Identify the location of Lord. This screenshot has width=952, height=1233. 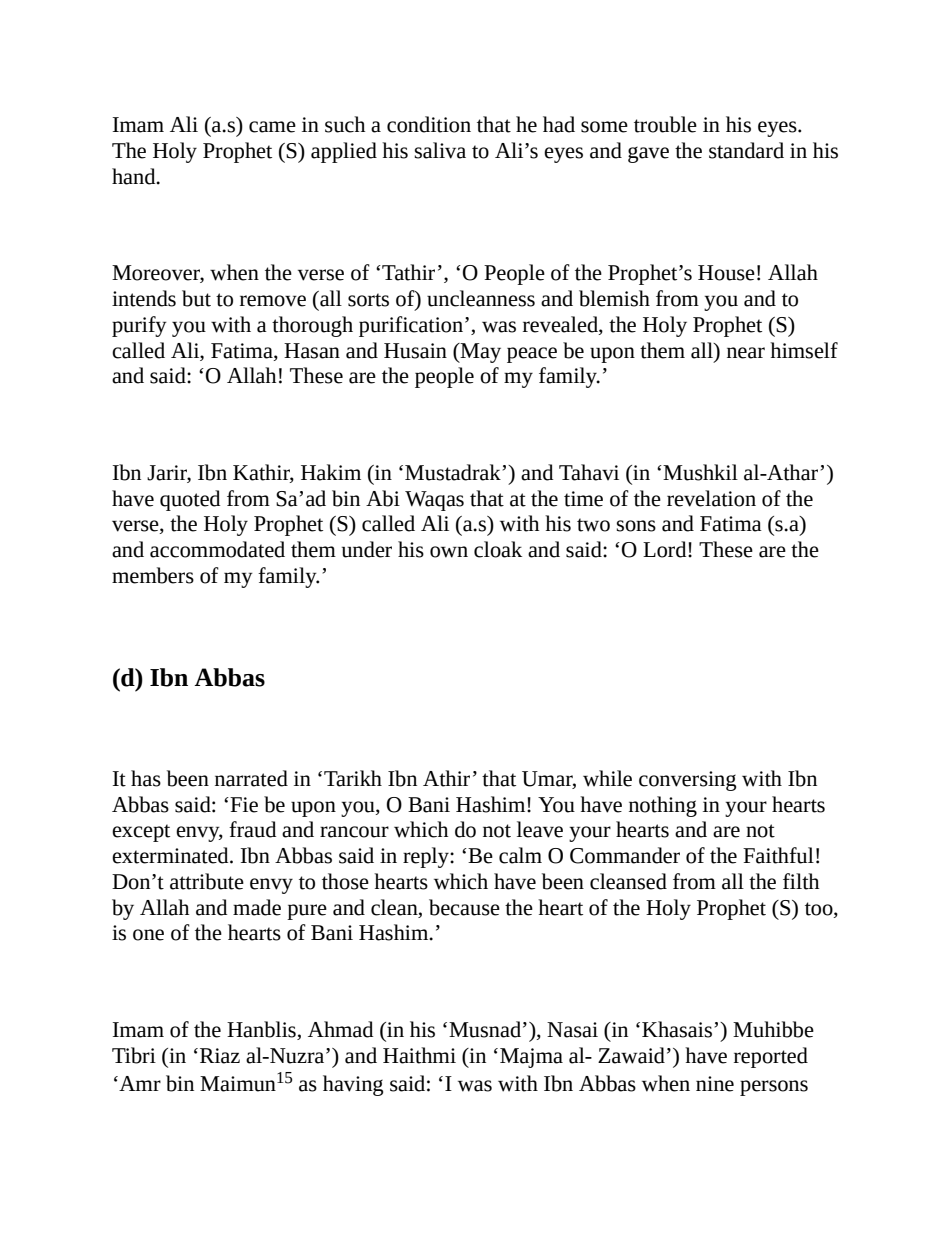
(666, 549).
